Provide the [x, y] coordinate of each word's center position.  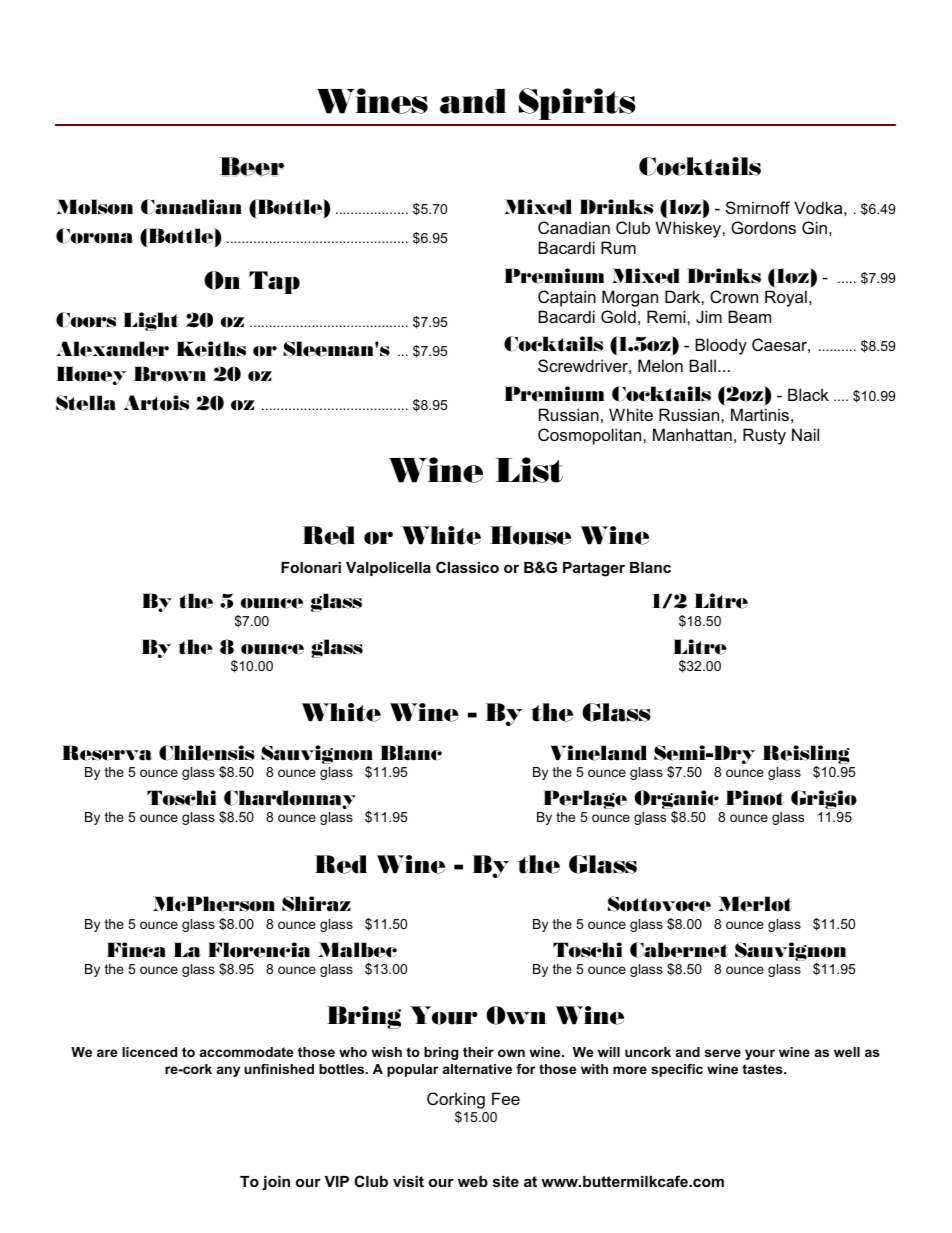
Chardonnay [289, 801]
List [529, 470]
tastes [763, 1069]
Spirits [577, 104]
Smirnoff [758, 207]
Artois [156, 403]
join [276, 1183]
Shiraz [316, 904]
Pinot [755, 798]
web [473, 1181]
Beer [252, 166]
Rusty [764, 436]
